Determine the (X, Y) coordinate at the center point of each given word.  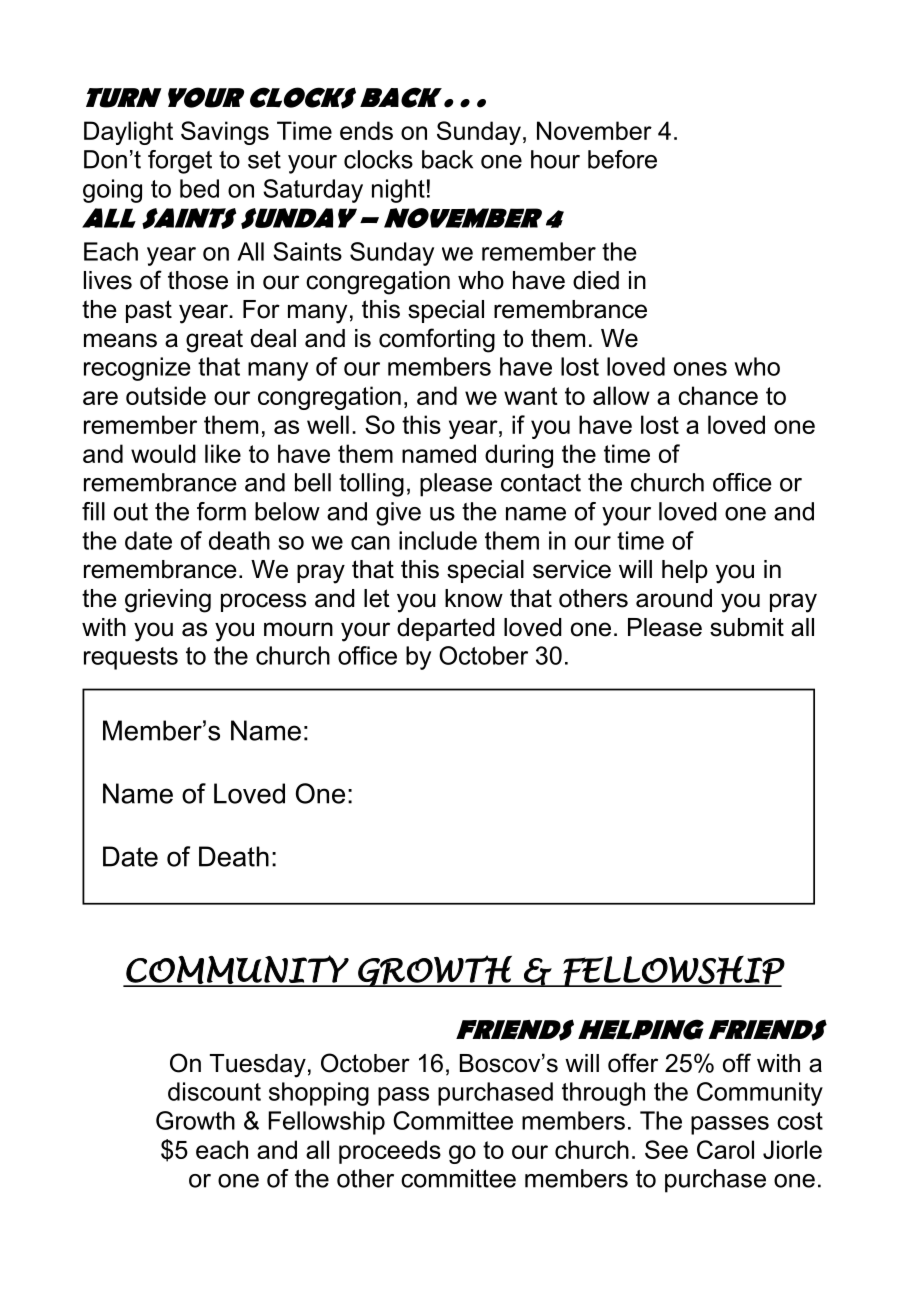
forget (180, 162)
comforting (437, 340)
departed (446, 629)
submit (747, 627)
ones (700, 369)
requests (131, 658)
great (214, 341)
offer (633, 1063)
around (674, 598)
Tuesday (258, 1066)
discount (214, 1091)
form (221, 511)
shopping (319, 1094)
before (622, 159)
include (438, 540)
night (398, 191)
